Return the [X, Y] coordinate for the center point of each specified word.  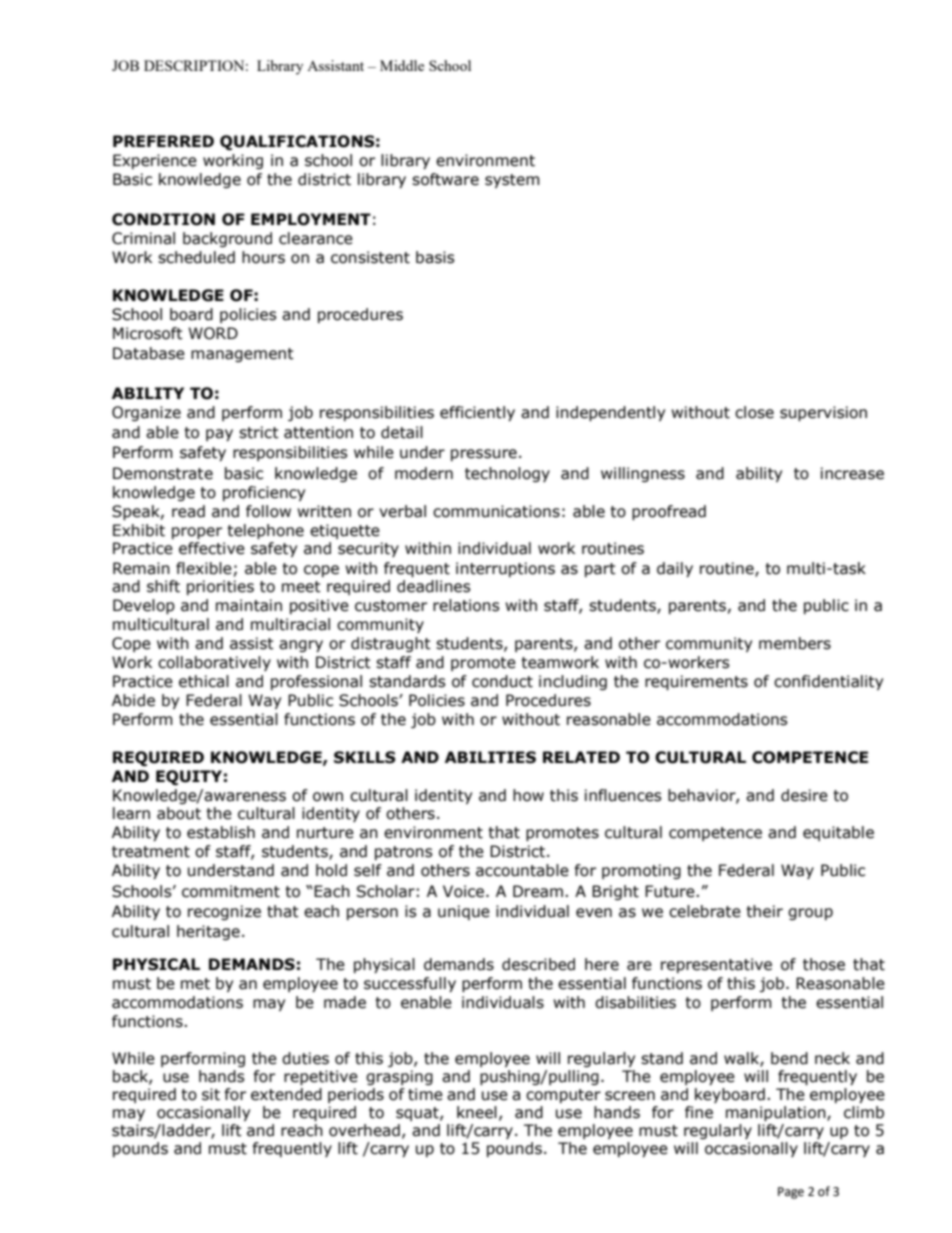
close [754, 412]
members [795, 643]
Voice [465, 891]
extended [286, 1094]
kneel [477, 1112]
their [764, 911]
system [512, 181]
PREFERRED [163, 141]
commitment [231, 891]
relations [466, 605]
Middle [402, 65]
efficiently [477, 413]
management [242, 355]
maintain [249, 605]
